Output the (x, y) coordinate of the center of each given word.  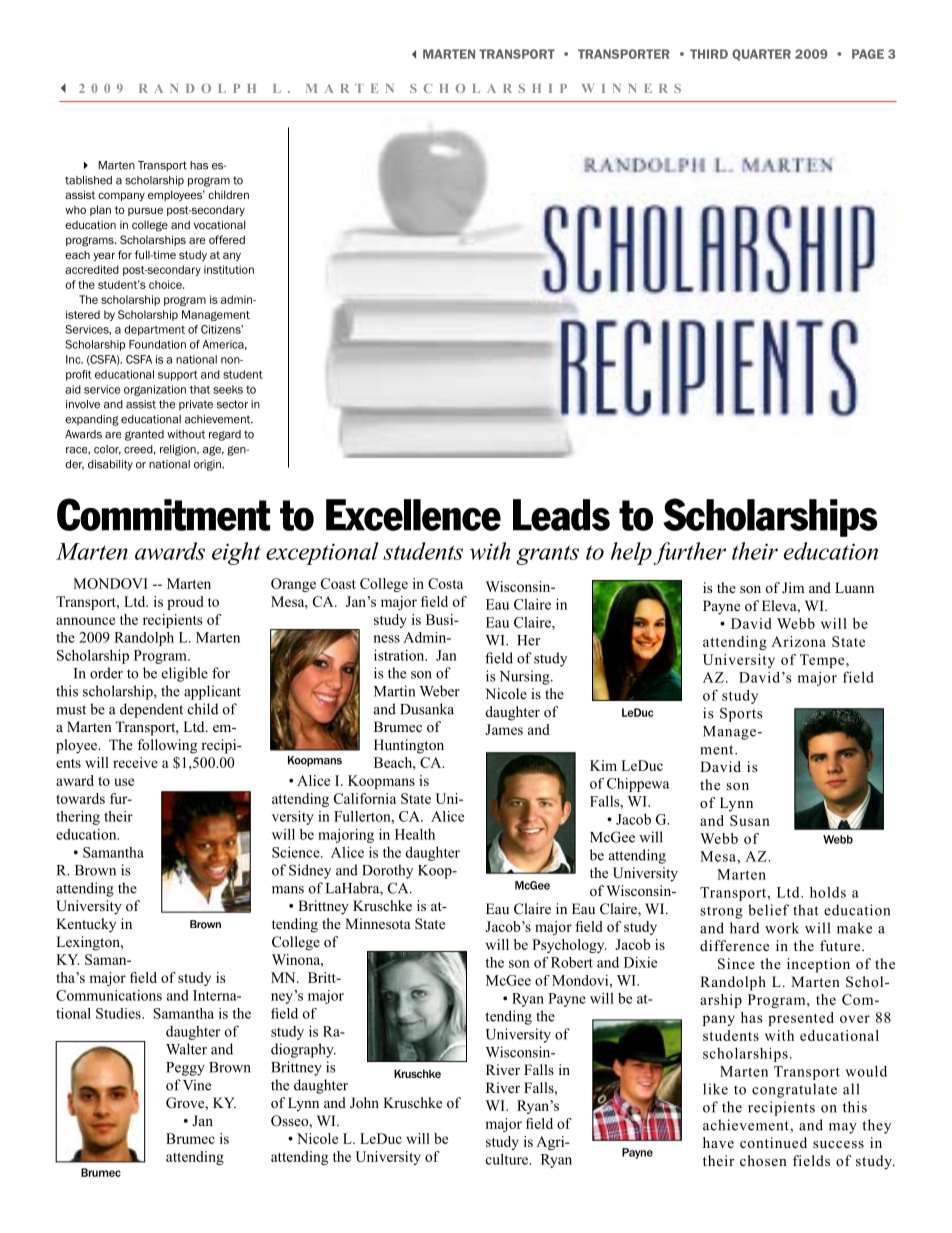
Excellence (413, 515)
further (689, 553)
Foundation (157, 344)
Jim (793, 587)
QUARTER (761, 55)
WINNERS (631, 88)
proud (185, 603)
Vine (197, 1085)
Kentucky (86, 925)
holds (828, 892)
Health (415, 834)
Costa (445, 583)
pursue (145, 211)
